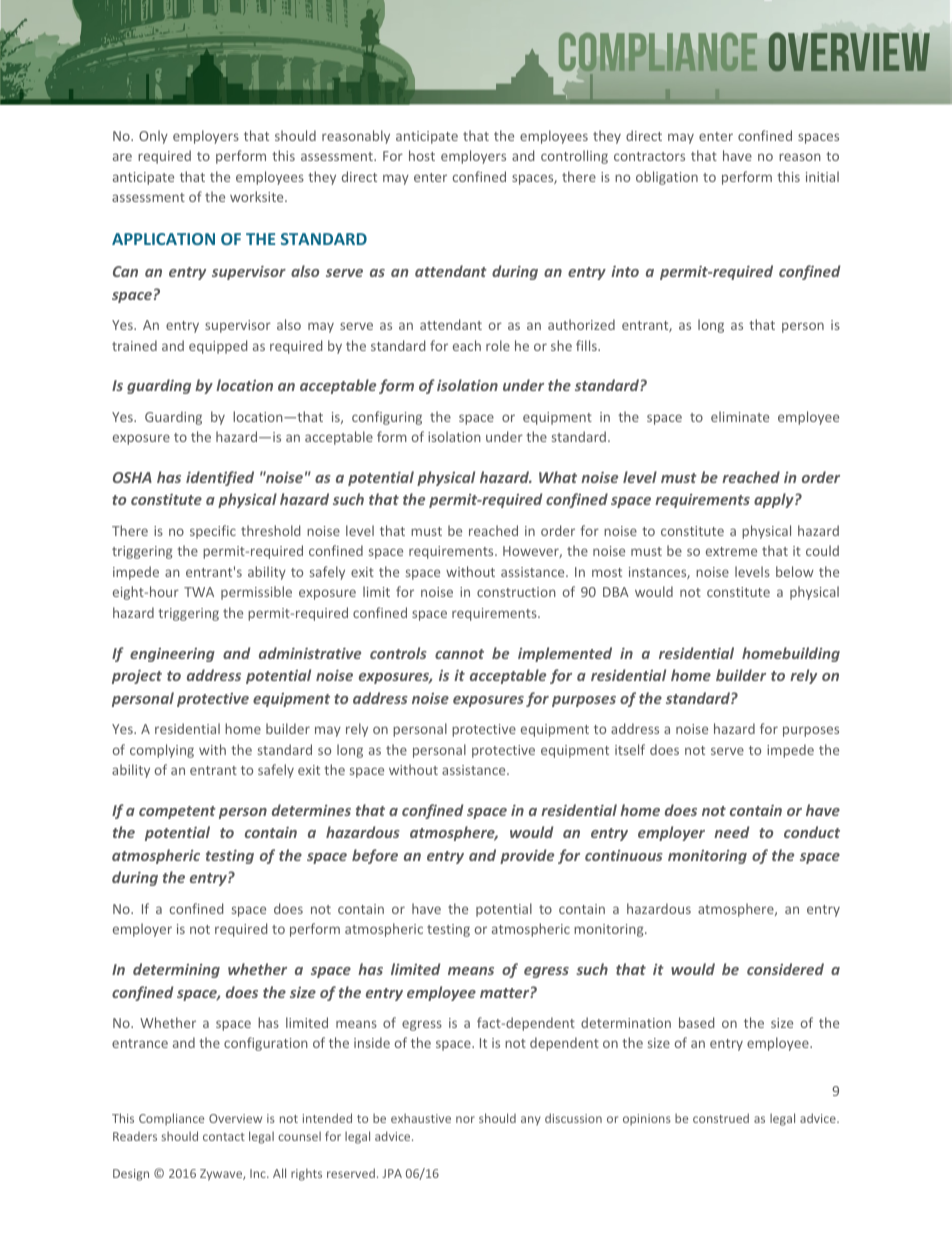  Describe the element at coordinates (422, 155) in the page. I see `host` at that location.
